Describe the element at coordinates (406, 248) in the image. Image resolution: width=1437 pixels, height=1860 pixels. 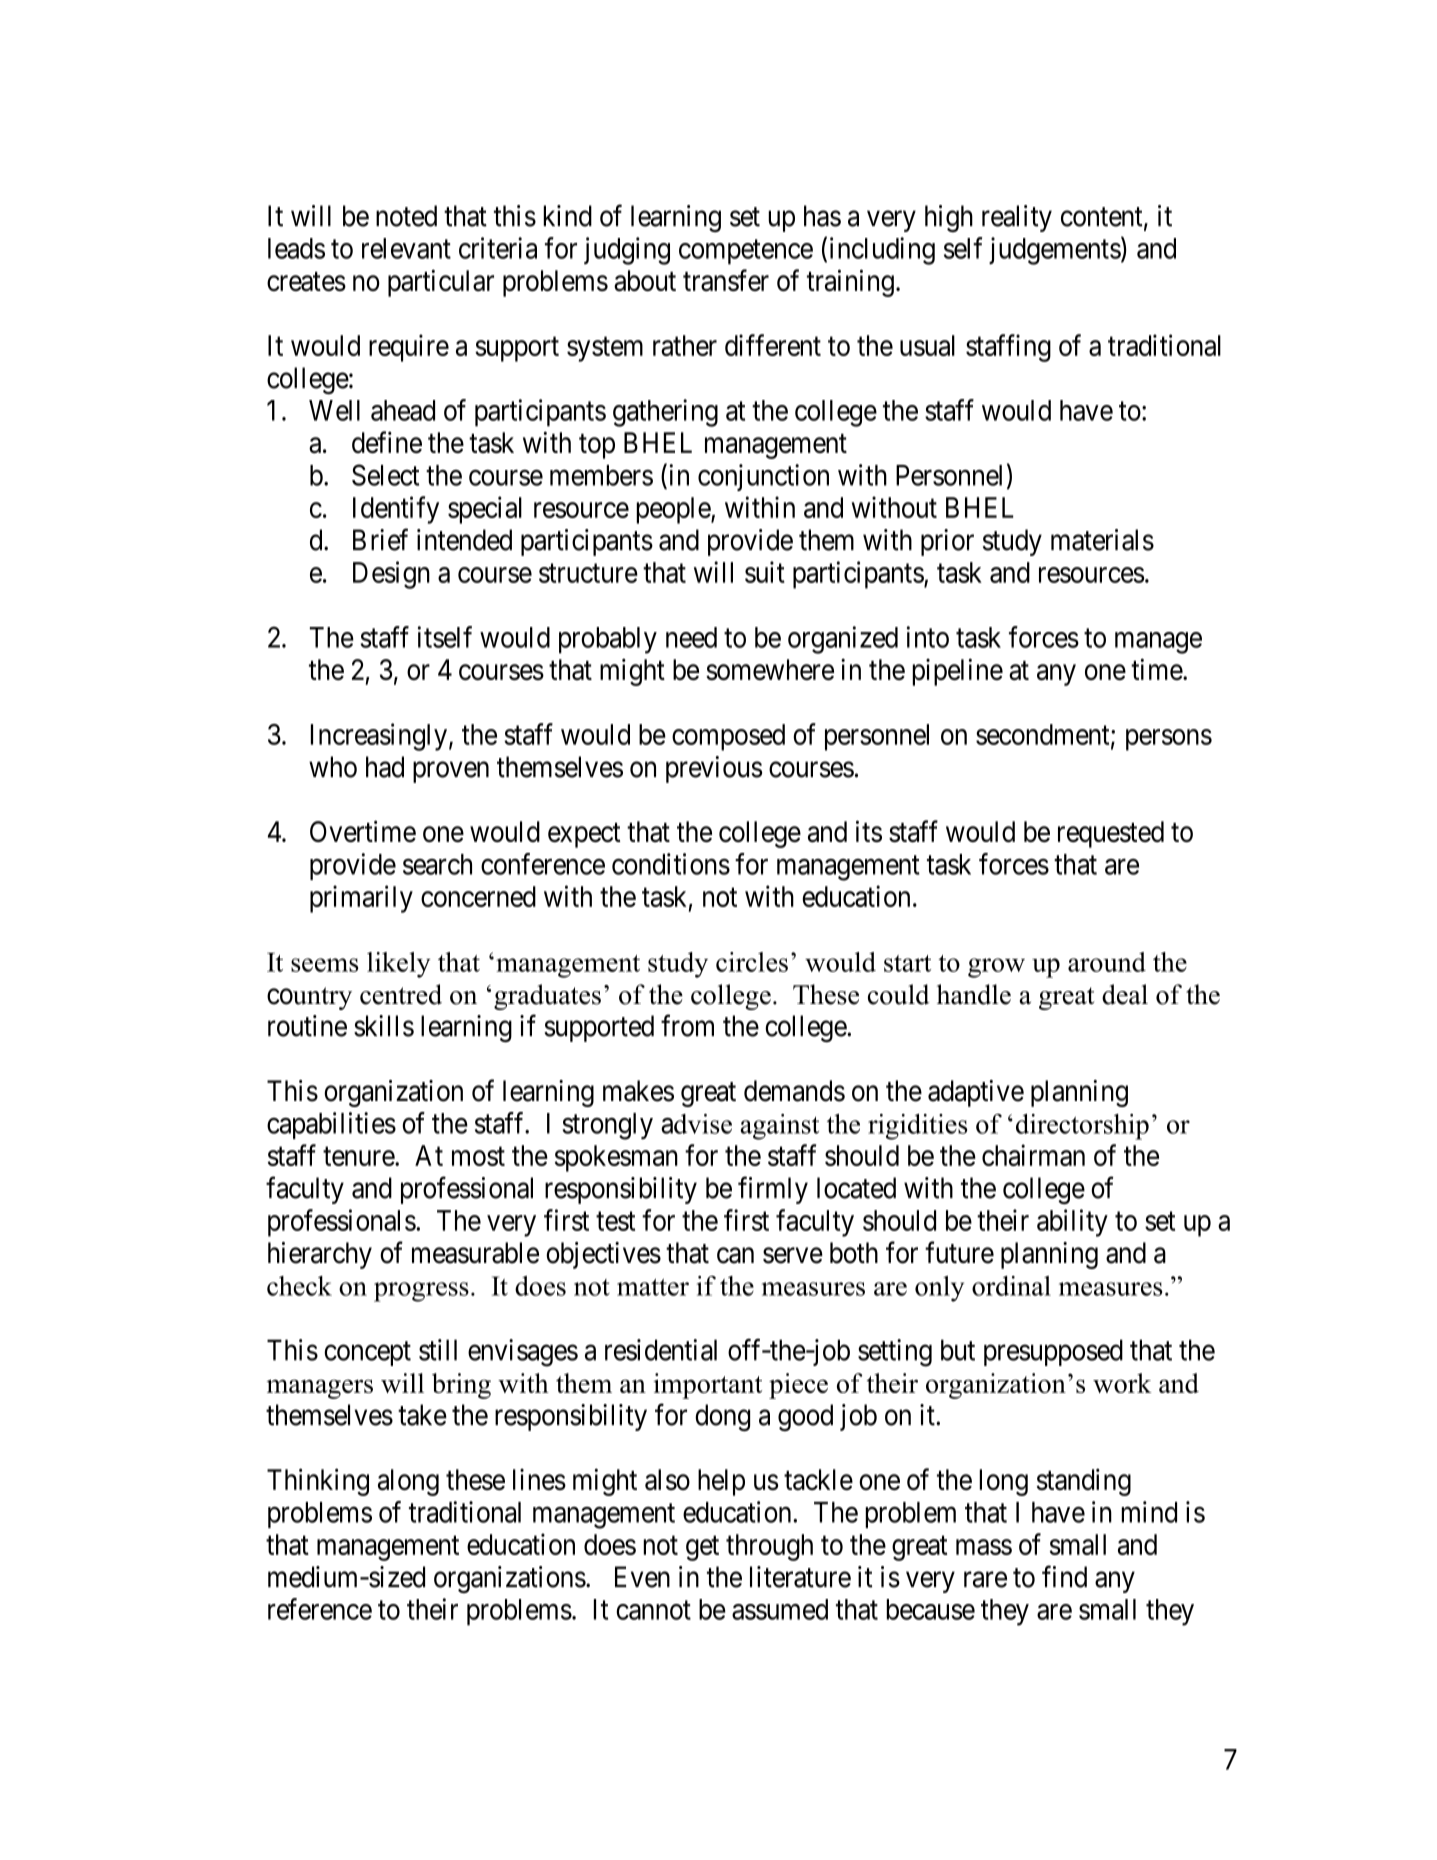
I see `relevant` at that location.
